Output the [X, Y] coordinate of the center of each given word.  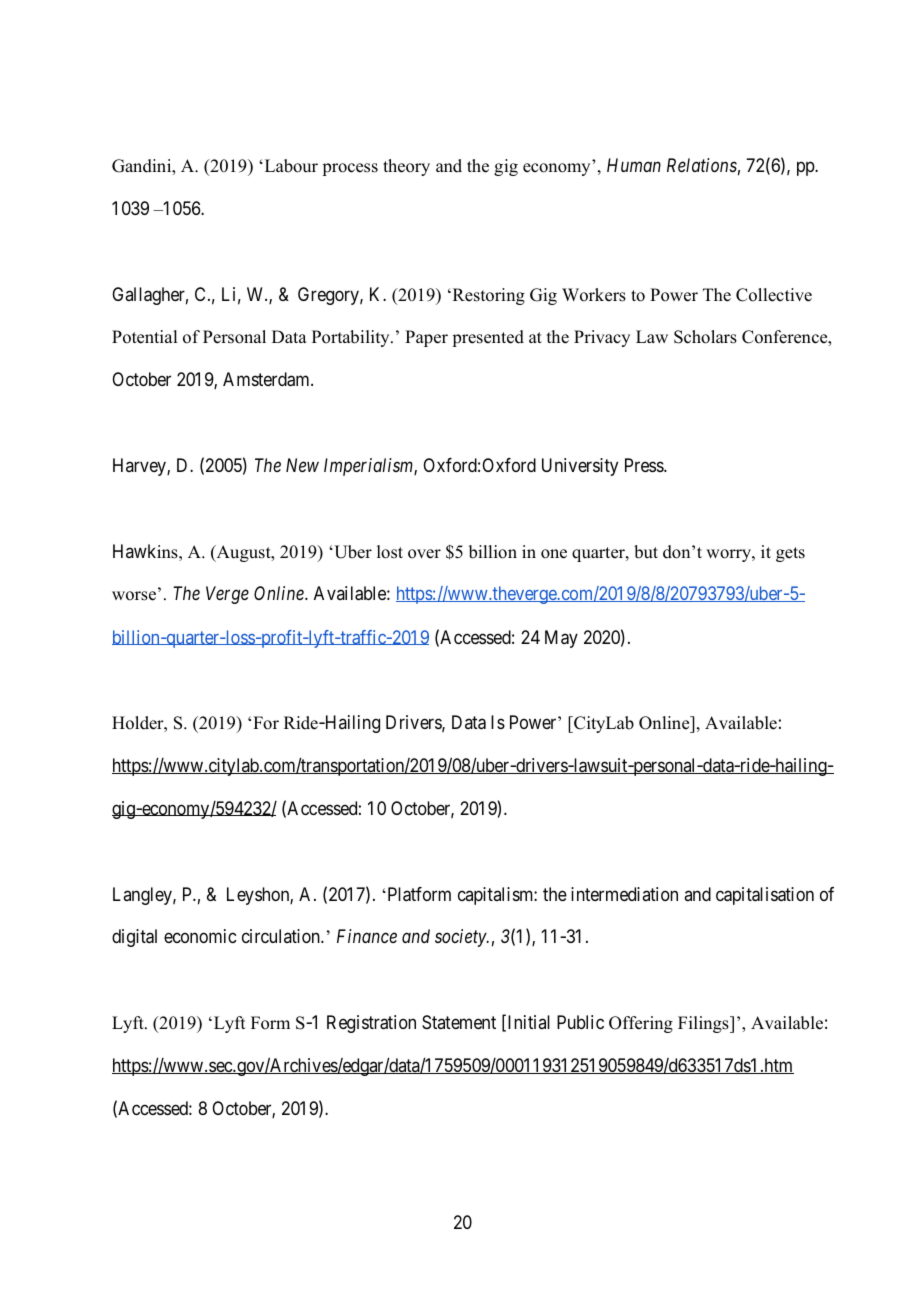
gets [790, 554]
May [561, 639]
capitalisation [765, 896]
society [461, 938]
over [424, 554]
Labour [290, 166]
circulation [282, 936]
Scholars [705, 337]
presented [488, 338]
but [646, 552]
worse [135, 596]
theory [406, 167]
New [302, 465]
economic [200, 936]
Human [634, 165]
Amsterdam [267, 379]
